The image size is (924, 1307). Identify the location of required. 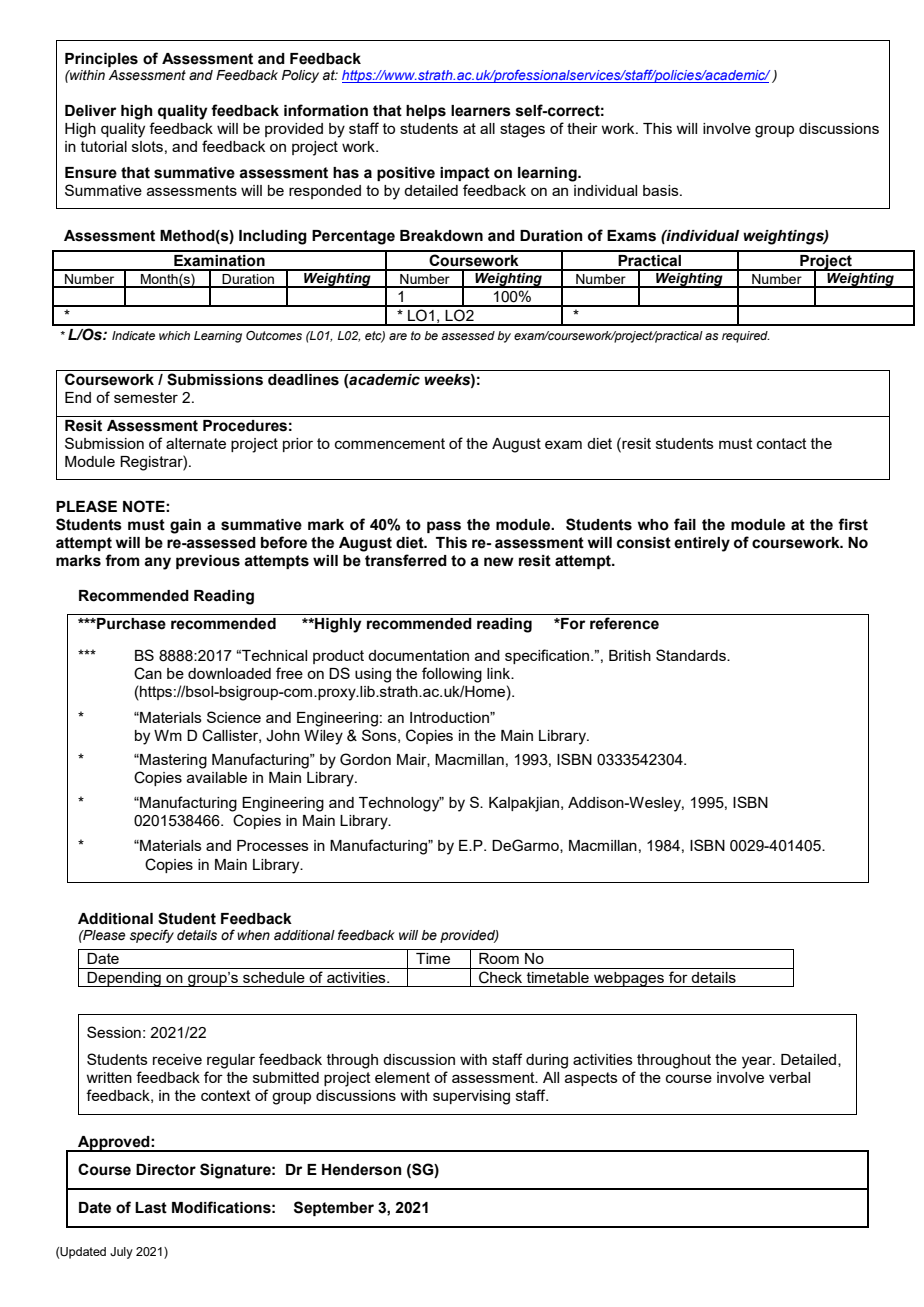
(746, 337).
